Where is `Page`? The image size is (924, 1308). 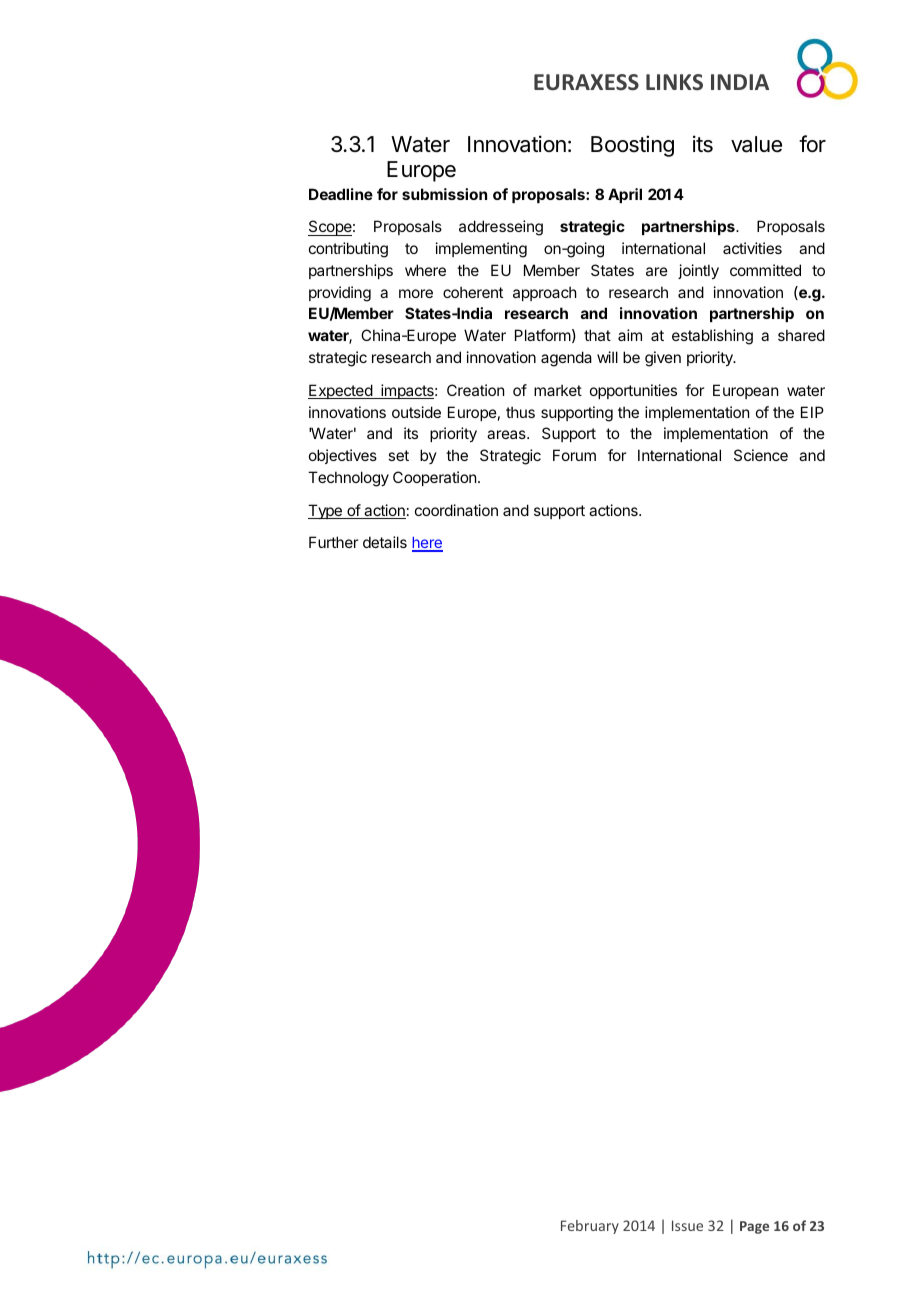
Page is located at coordinates (754, 1227).
